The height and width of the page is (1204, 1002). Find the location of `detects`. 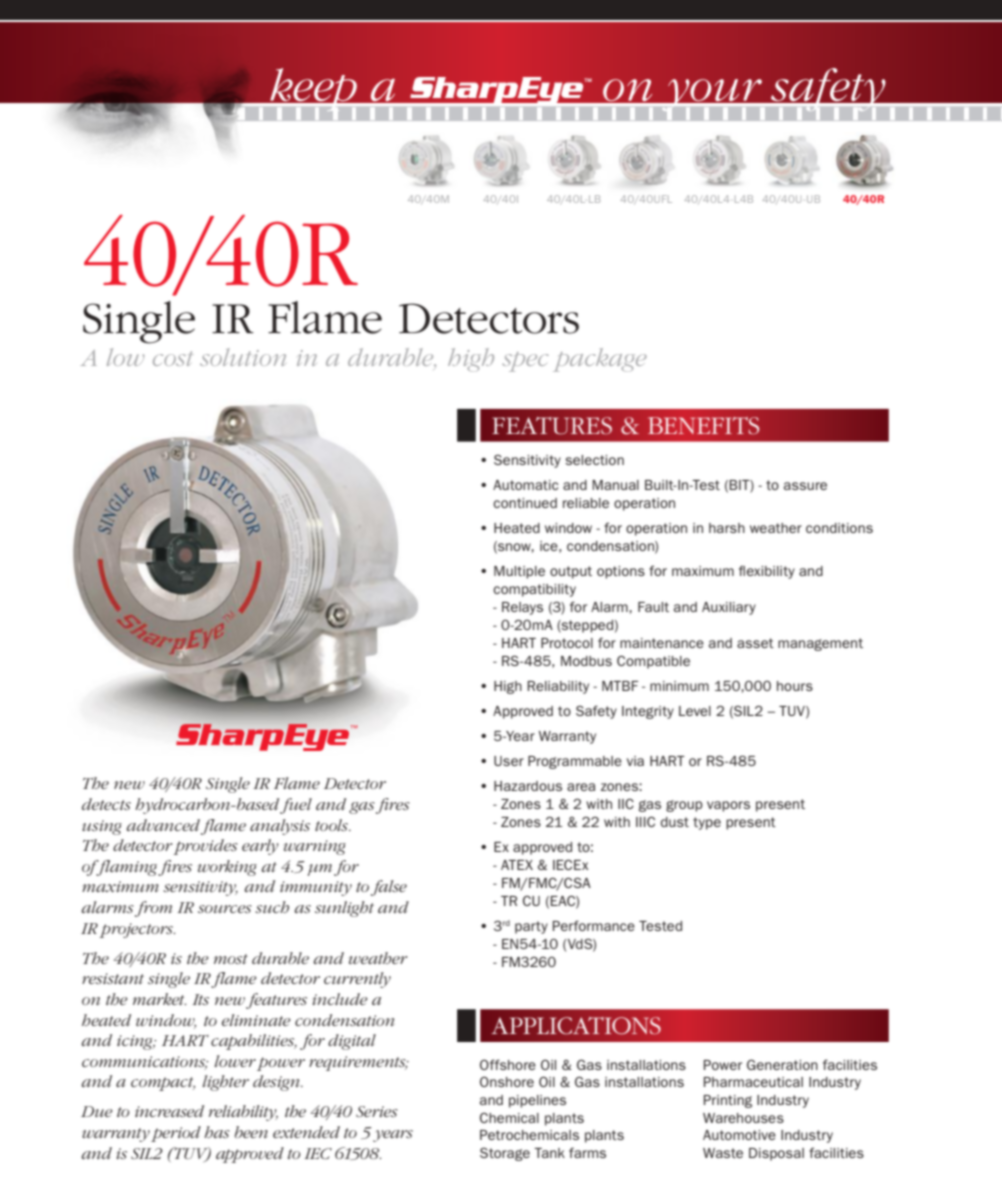

detects is located at coordinates (106, 804).
